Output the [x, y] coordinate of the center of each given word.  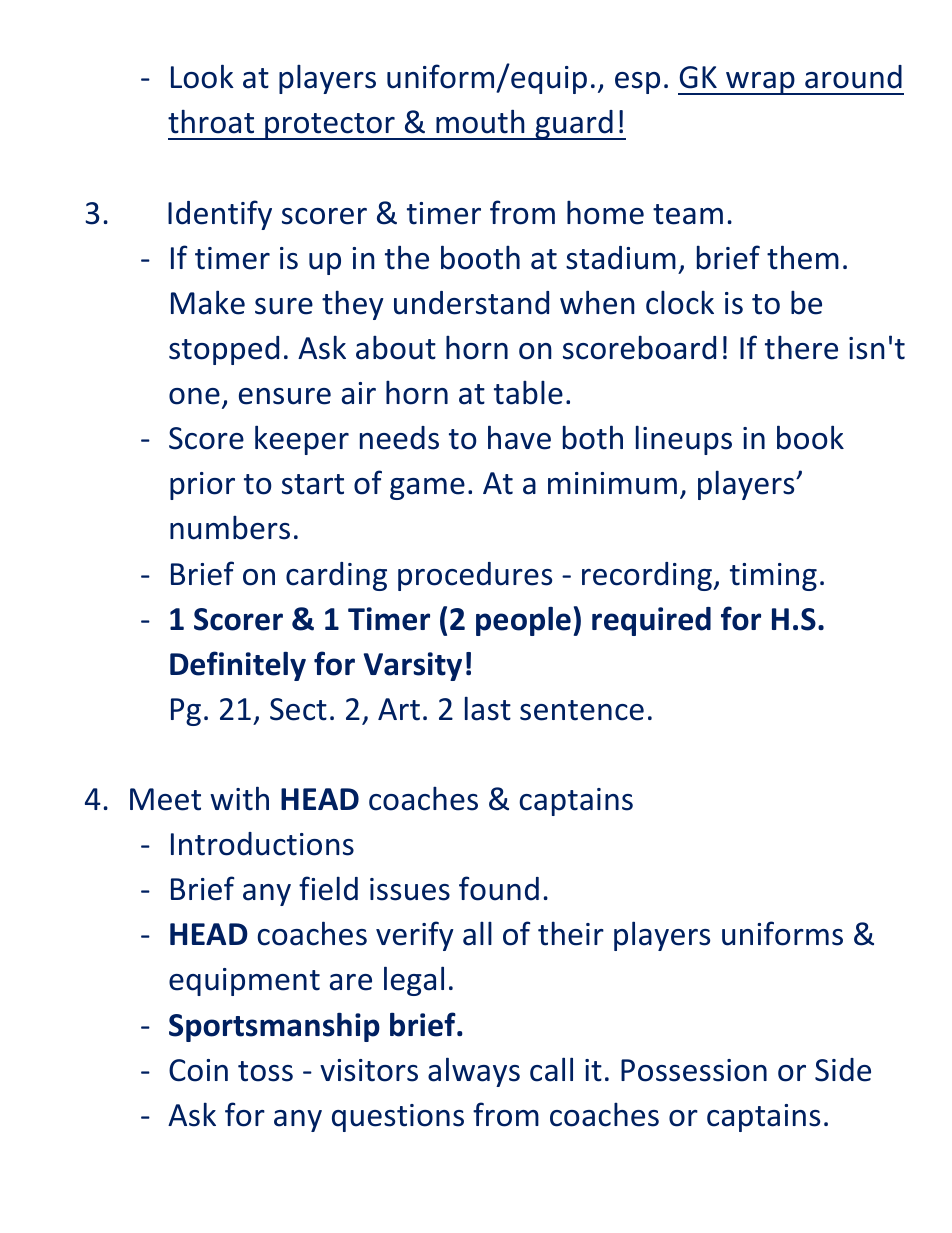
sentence [582, 710]
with [239, 798]
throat [211, 121]
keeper [302, 440]
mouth [480, 121]
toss [265, 1071]
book [810, 437]
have [519, 437]
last [488, 708]
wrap [760, 83]
